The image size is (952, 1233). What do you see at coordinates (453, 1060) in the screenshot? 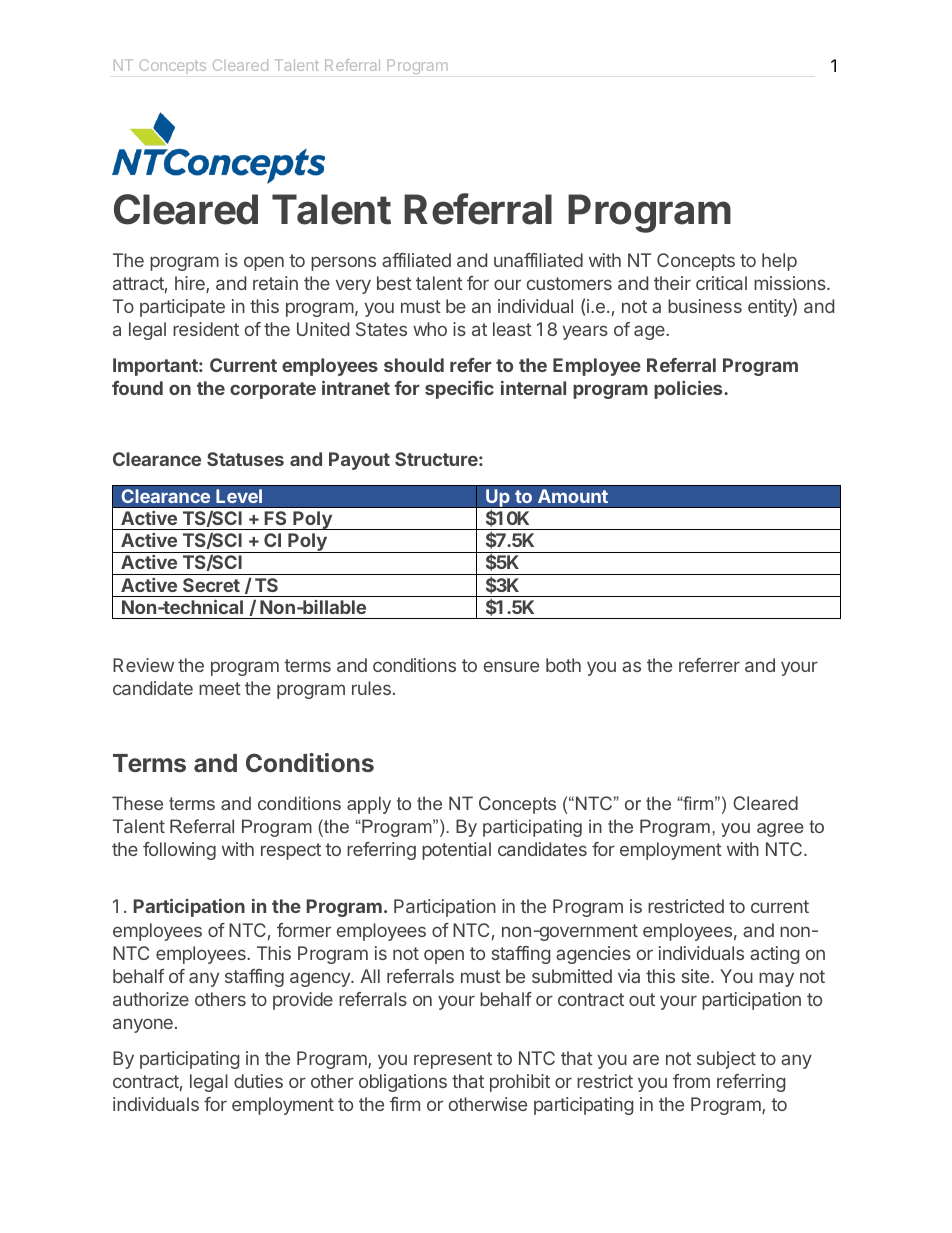
I see `represent` at bounding box center [453, 1060].
